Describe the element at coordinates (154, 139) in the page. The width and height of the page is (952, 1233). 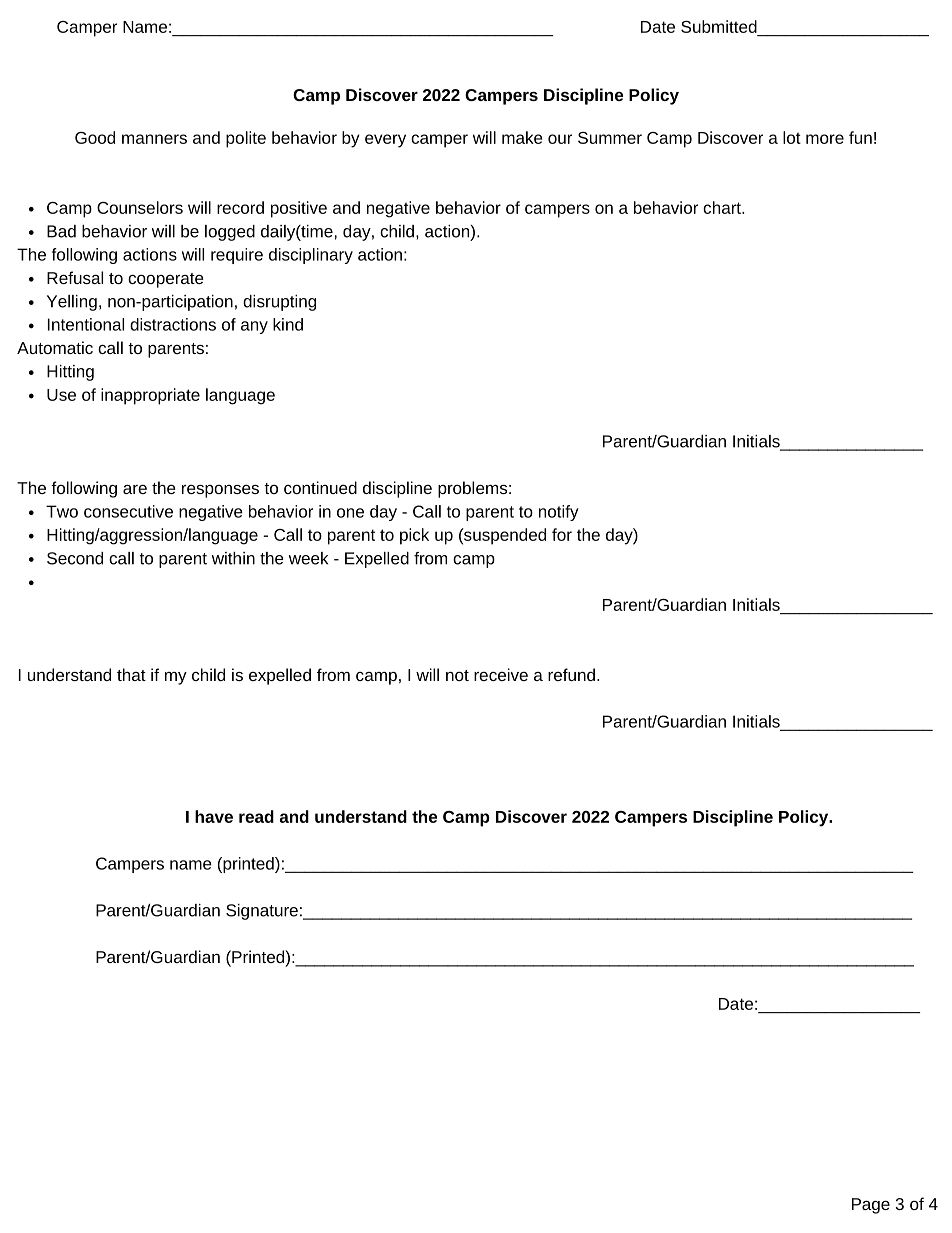
I see `manners` at that location.
